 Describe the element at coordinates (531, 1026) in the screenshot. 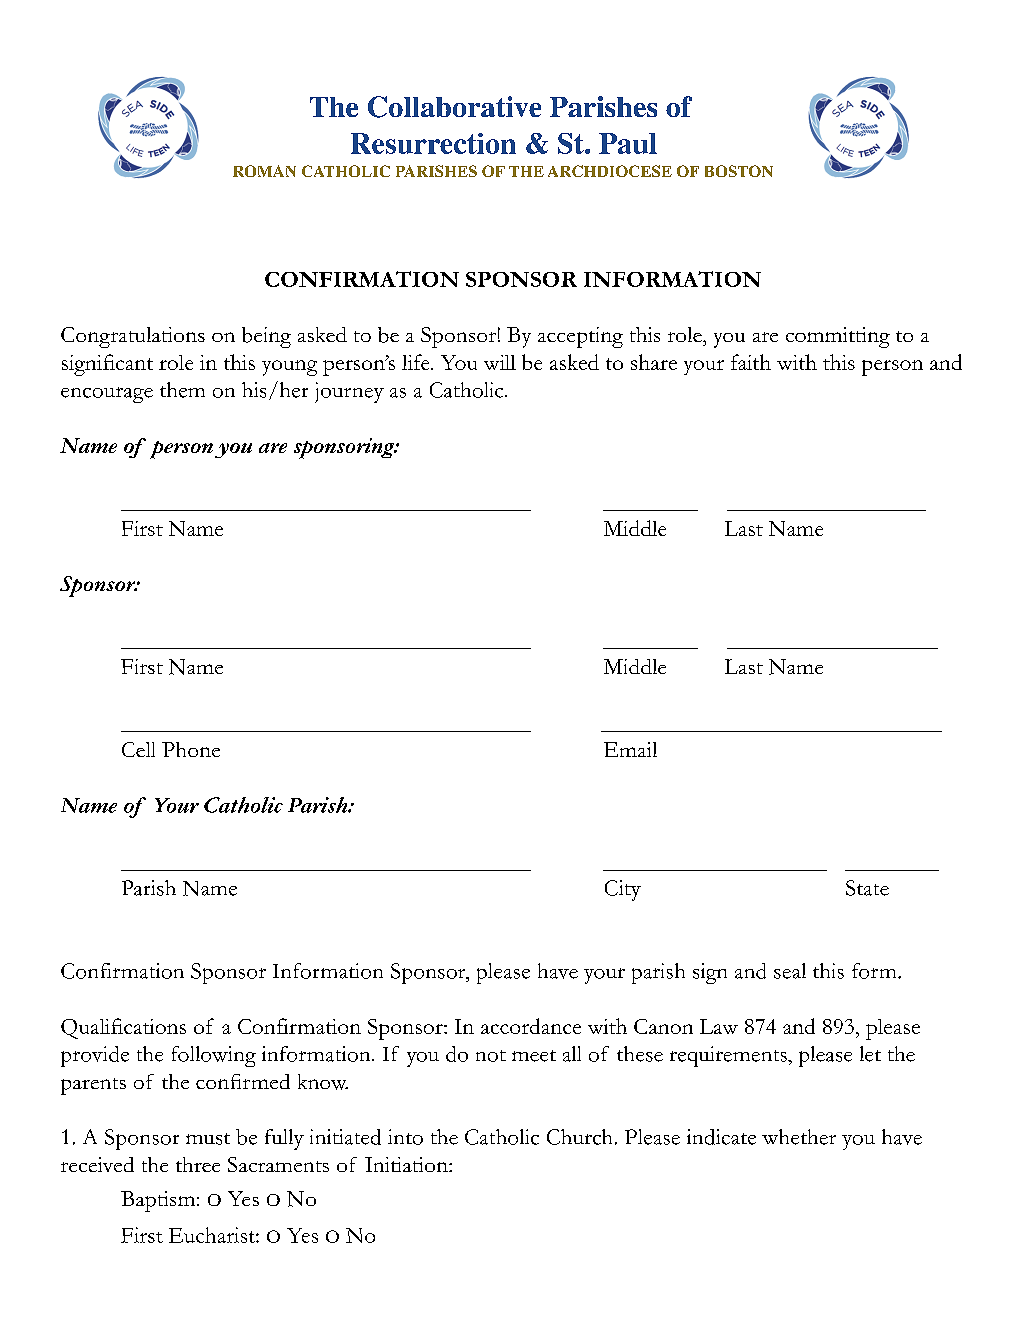

I see `accordance` at that location.
